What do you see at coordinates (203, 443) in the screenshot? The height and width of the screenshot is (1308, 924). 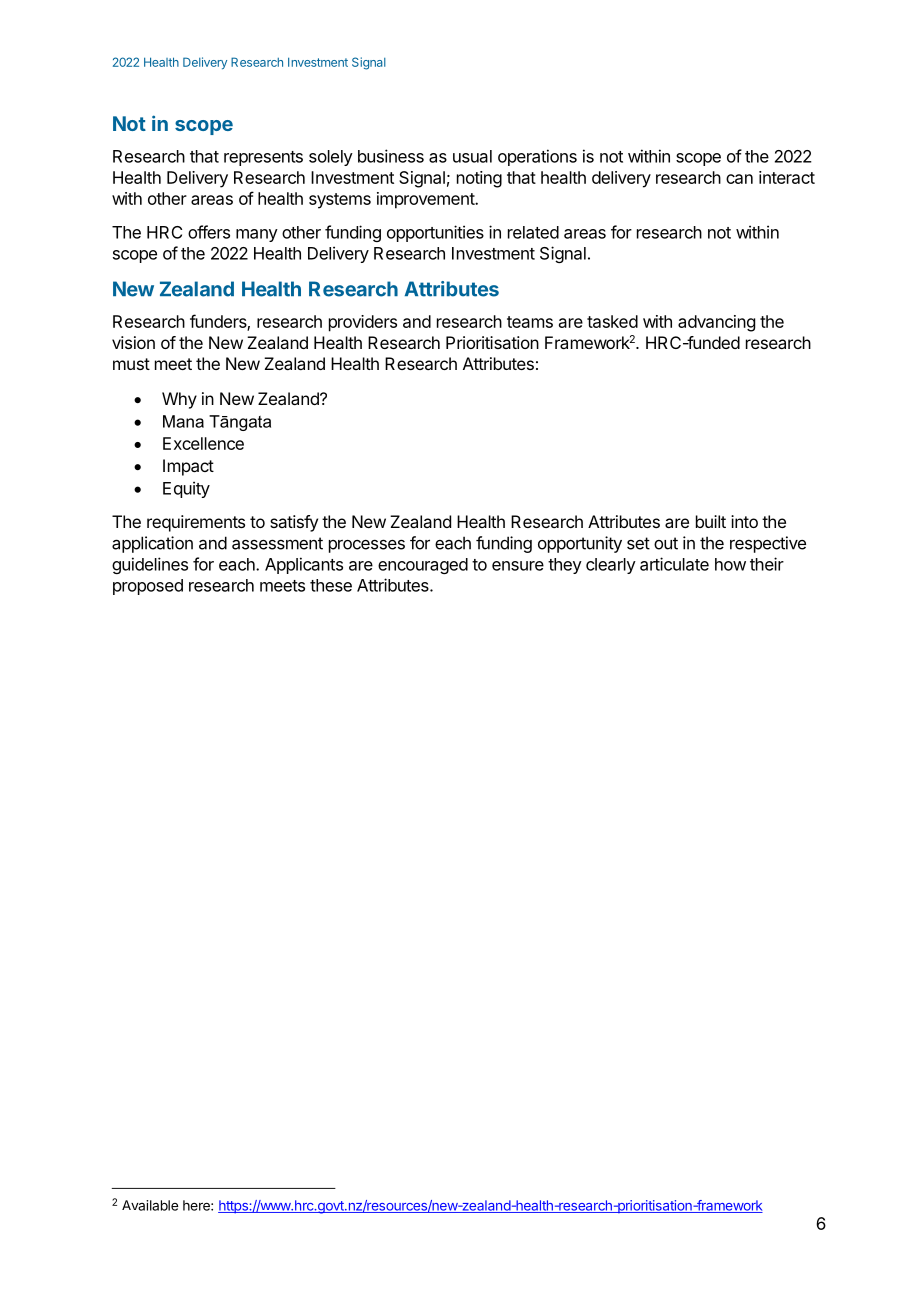 I see `Excellence` at bounding box center [203, 443].
